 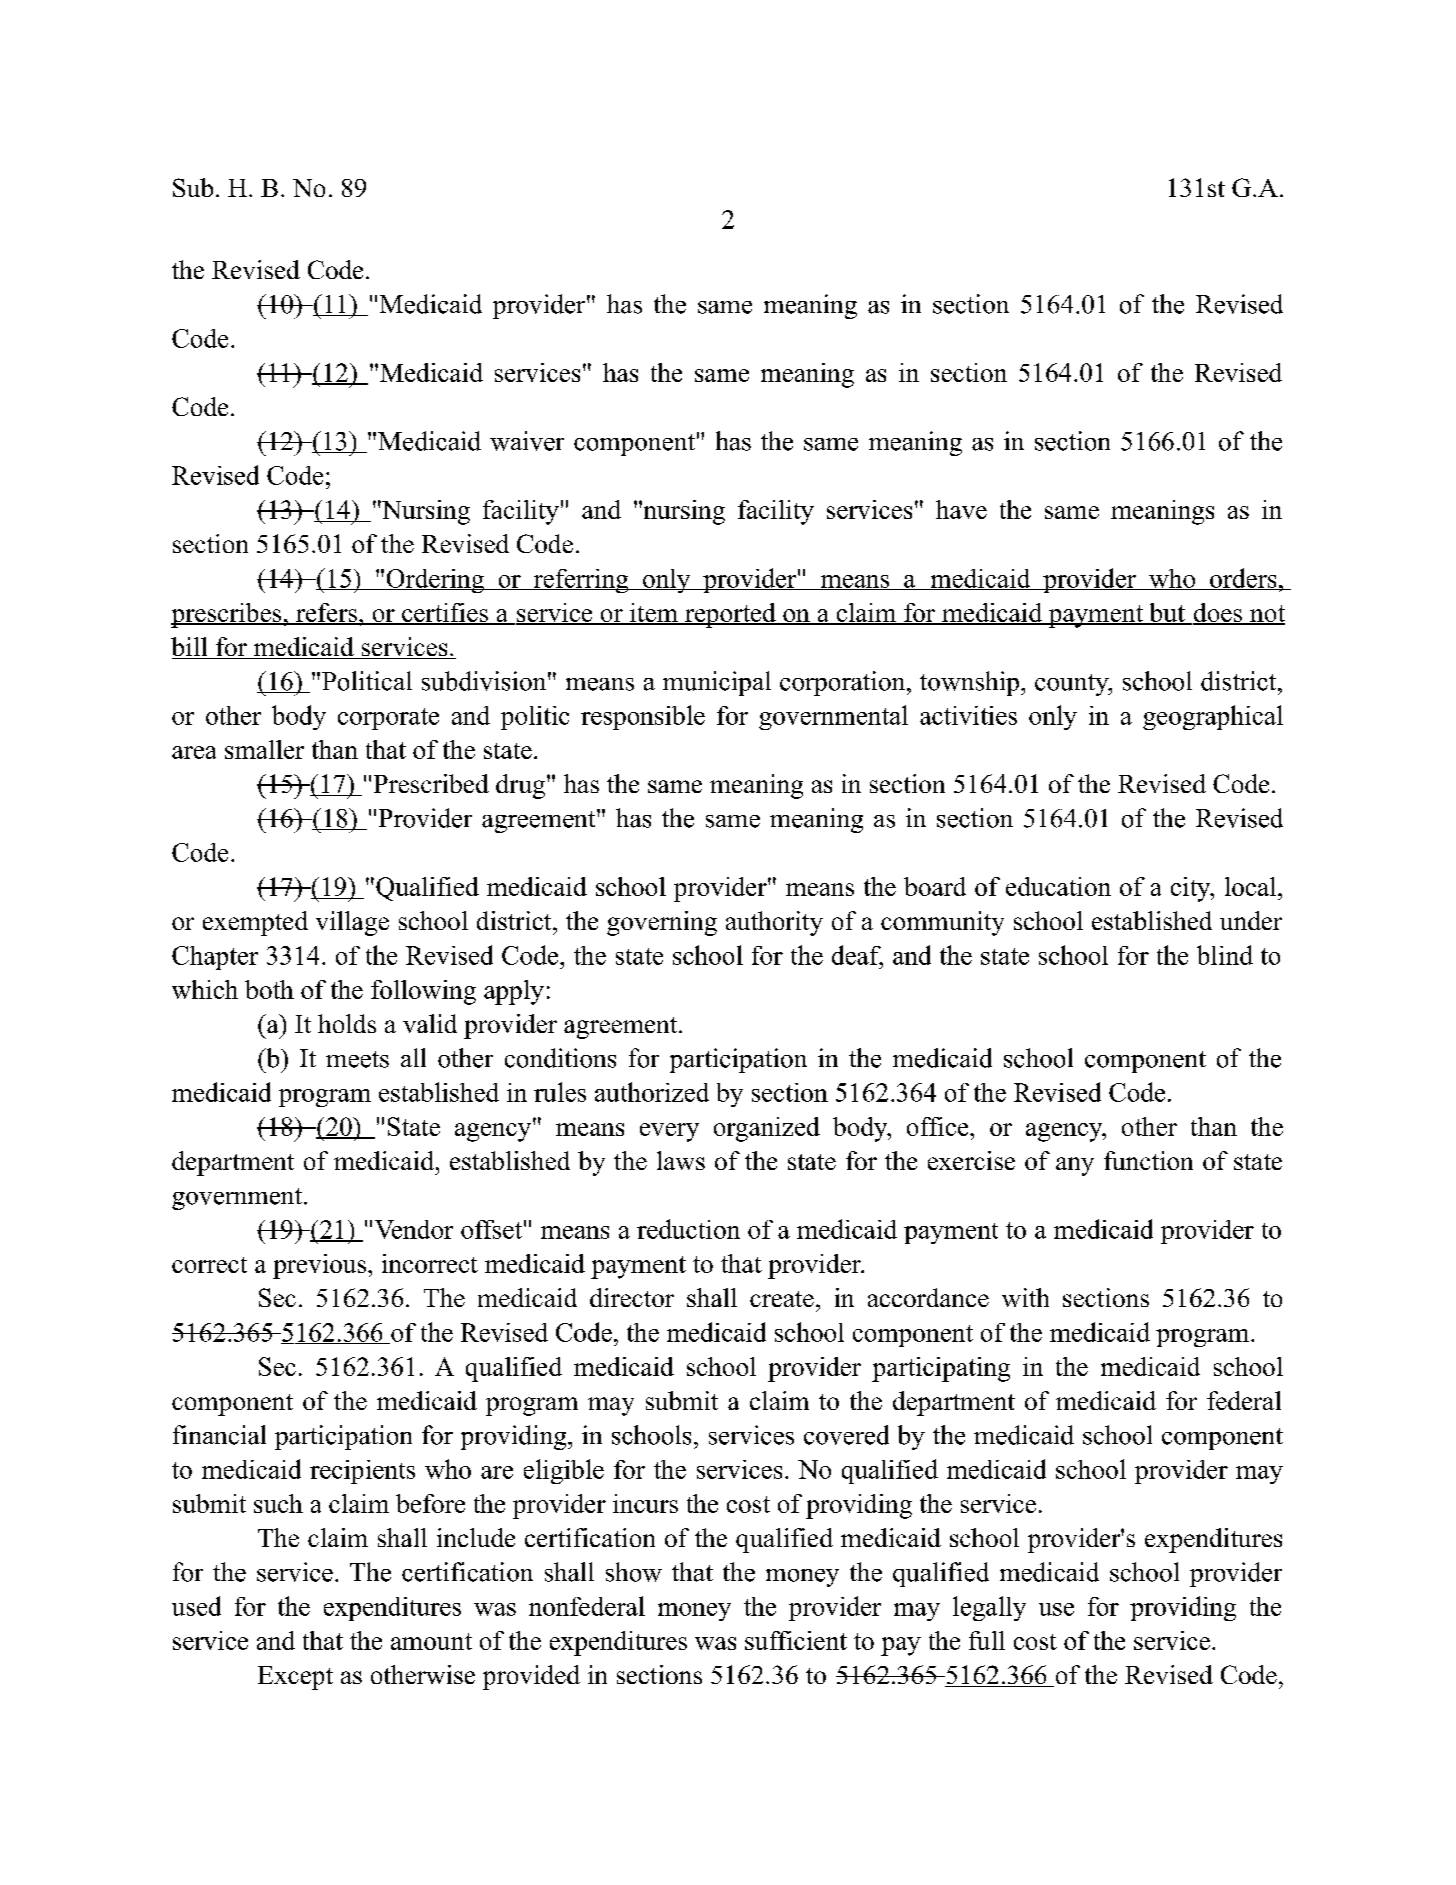 I want to click on with, so click(x=1025, y=1297).
